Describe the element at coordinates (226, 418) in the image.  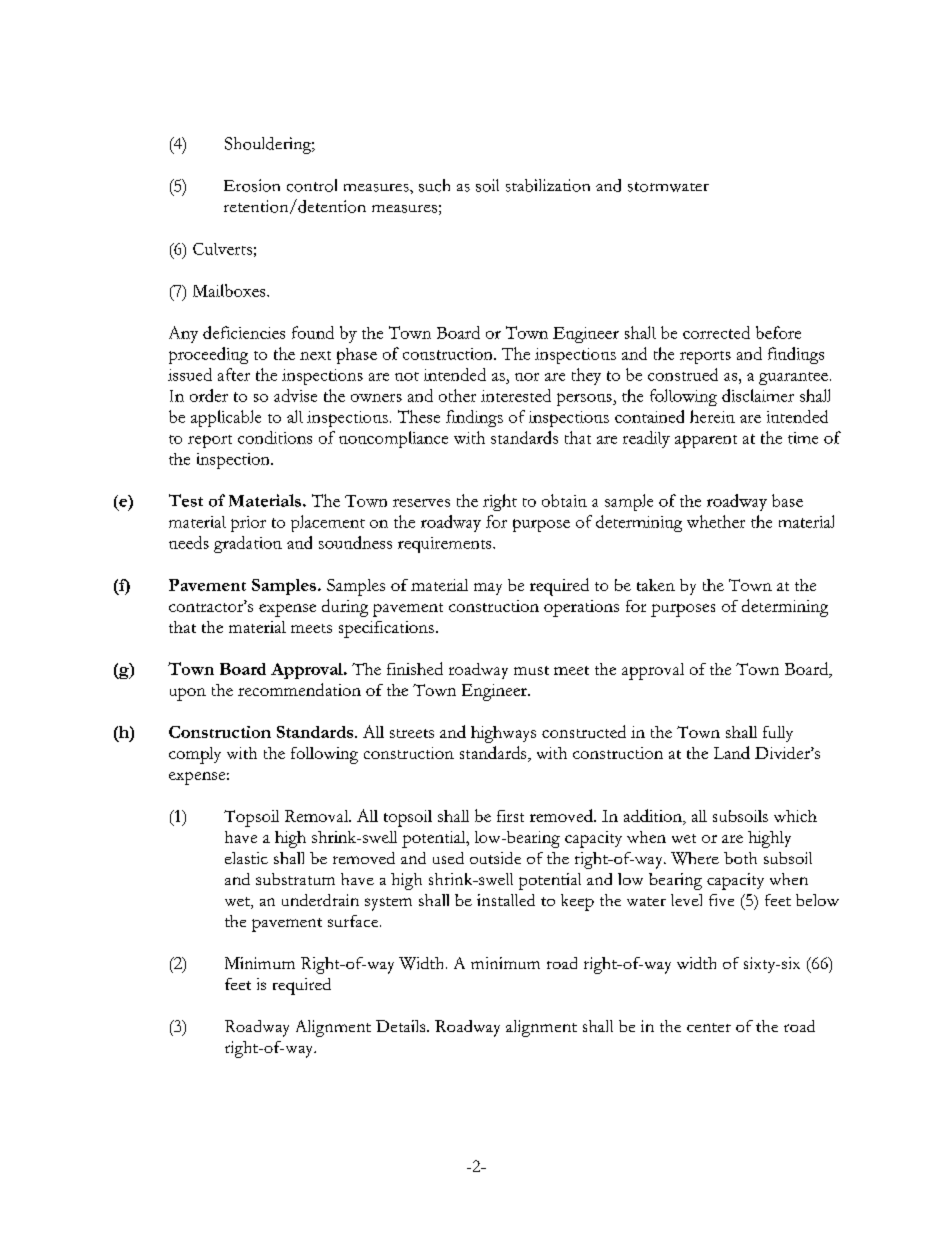
I see `applicable` at that location.
